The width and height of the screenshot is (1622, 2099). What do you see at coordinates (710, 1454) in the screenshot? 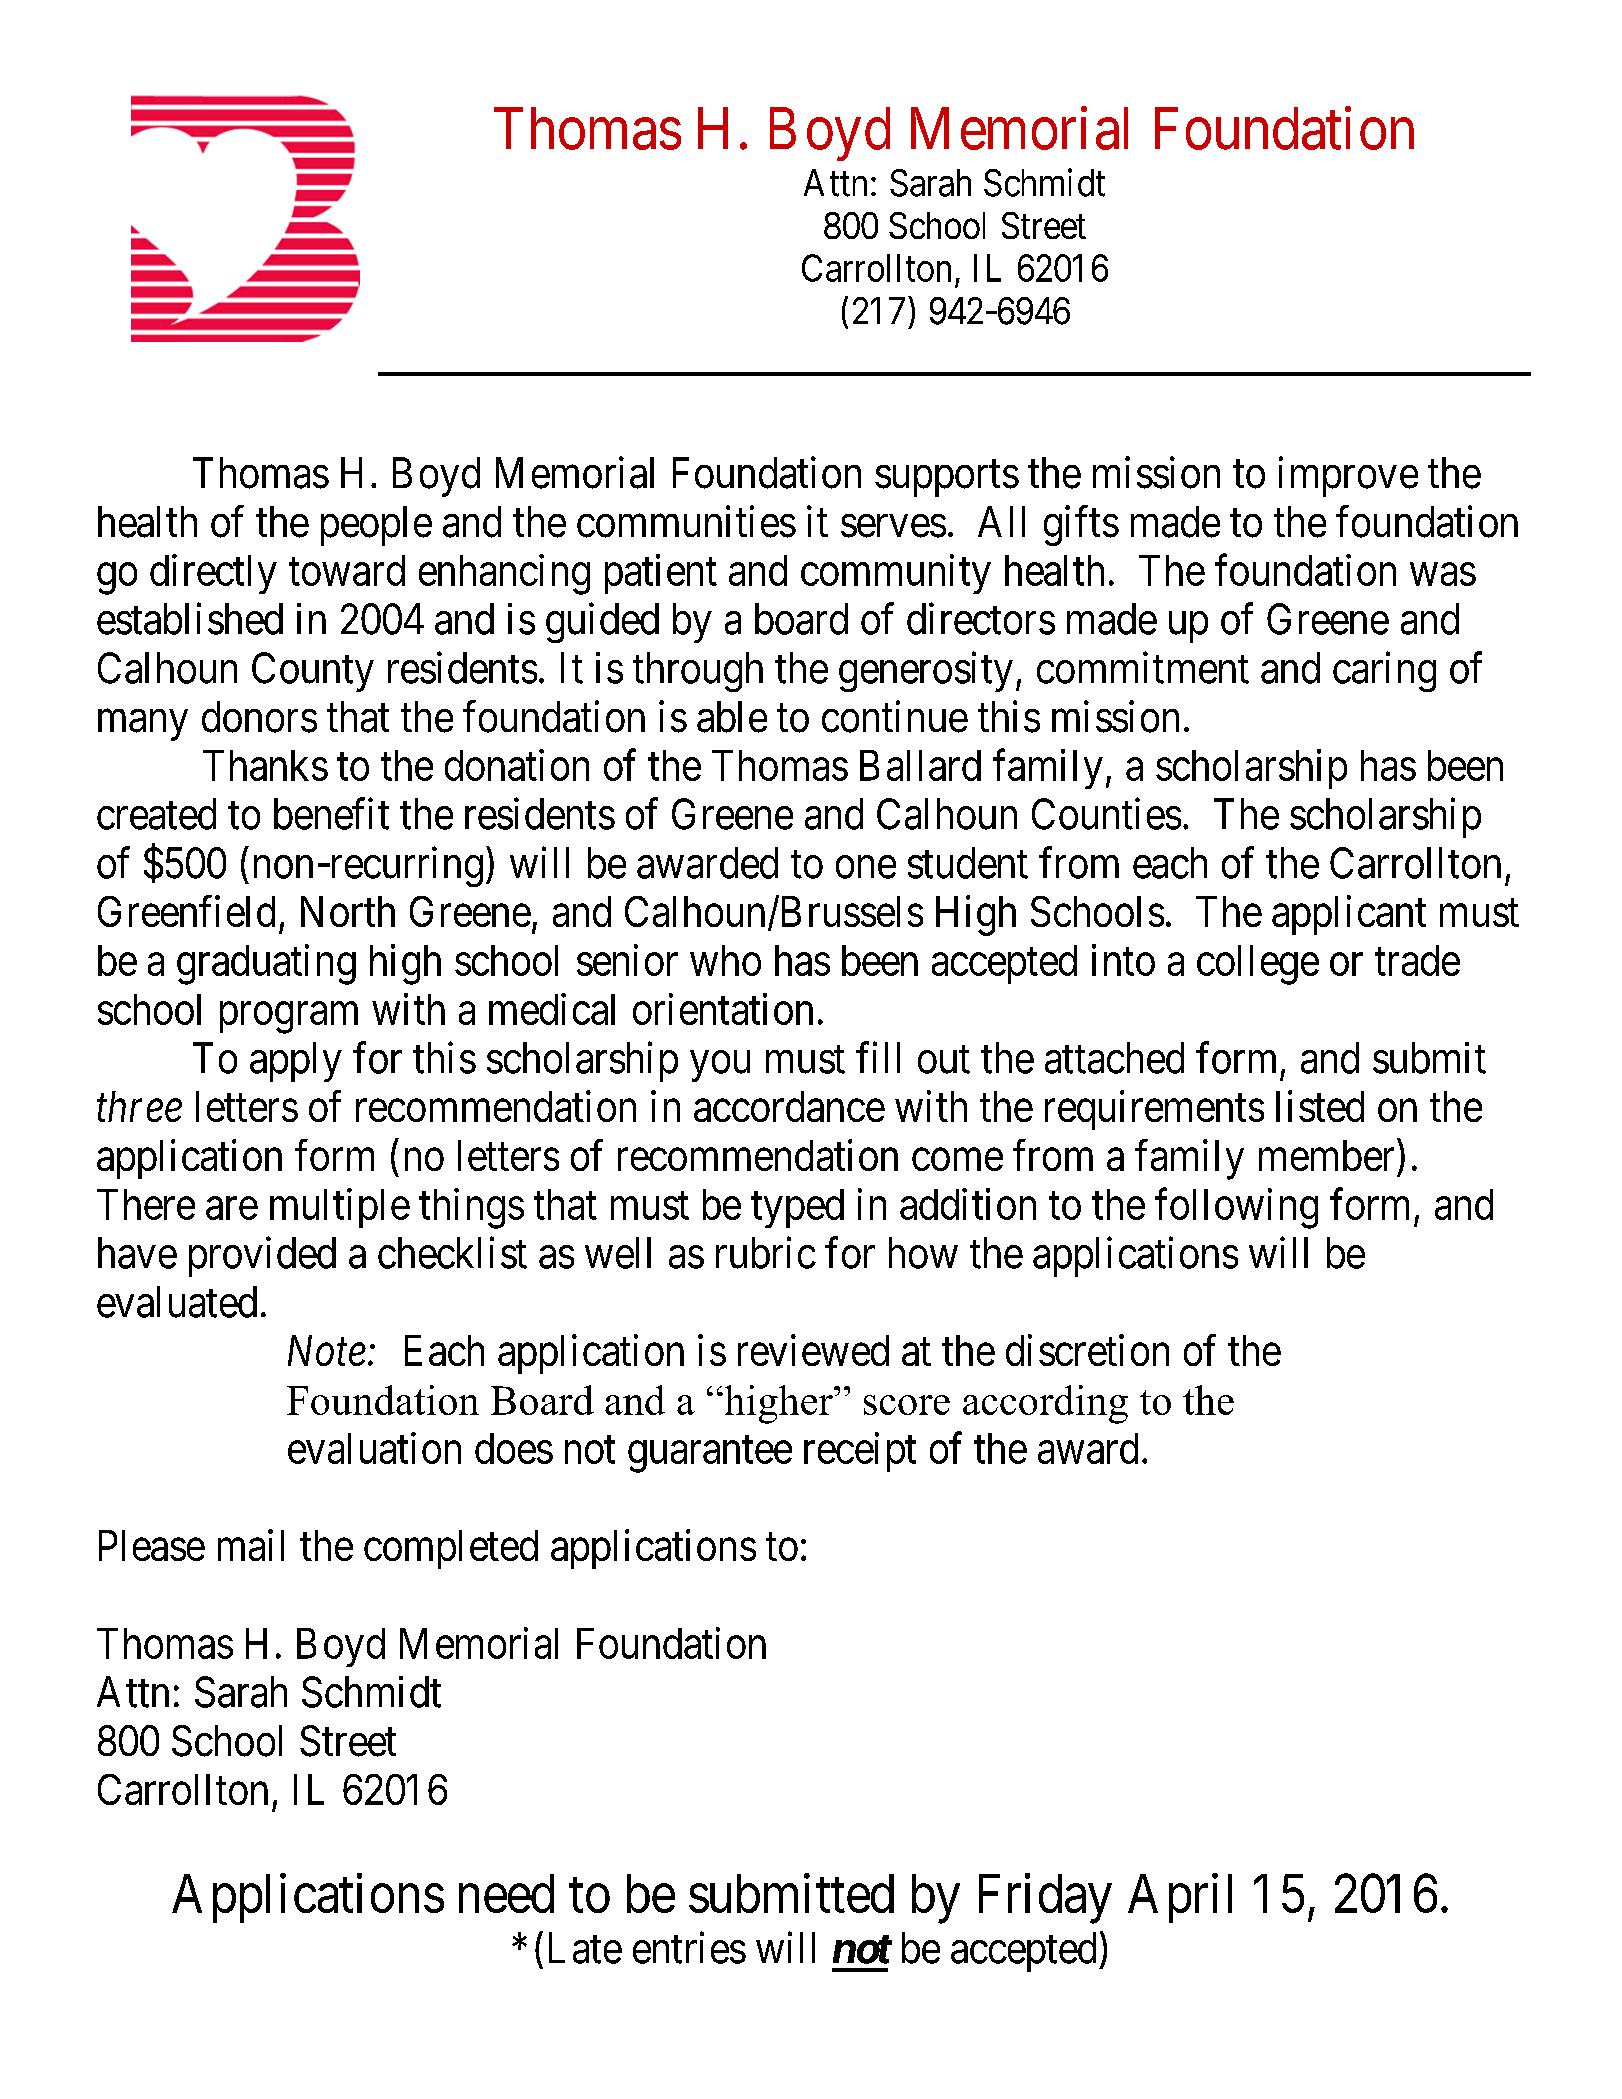
I see `guarantee` at bounding box center [710, 1454].
